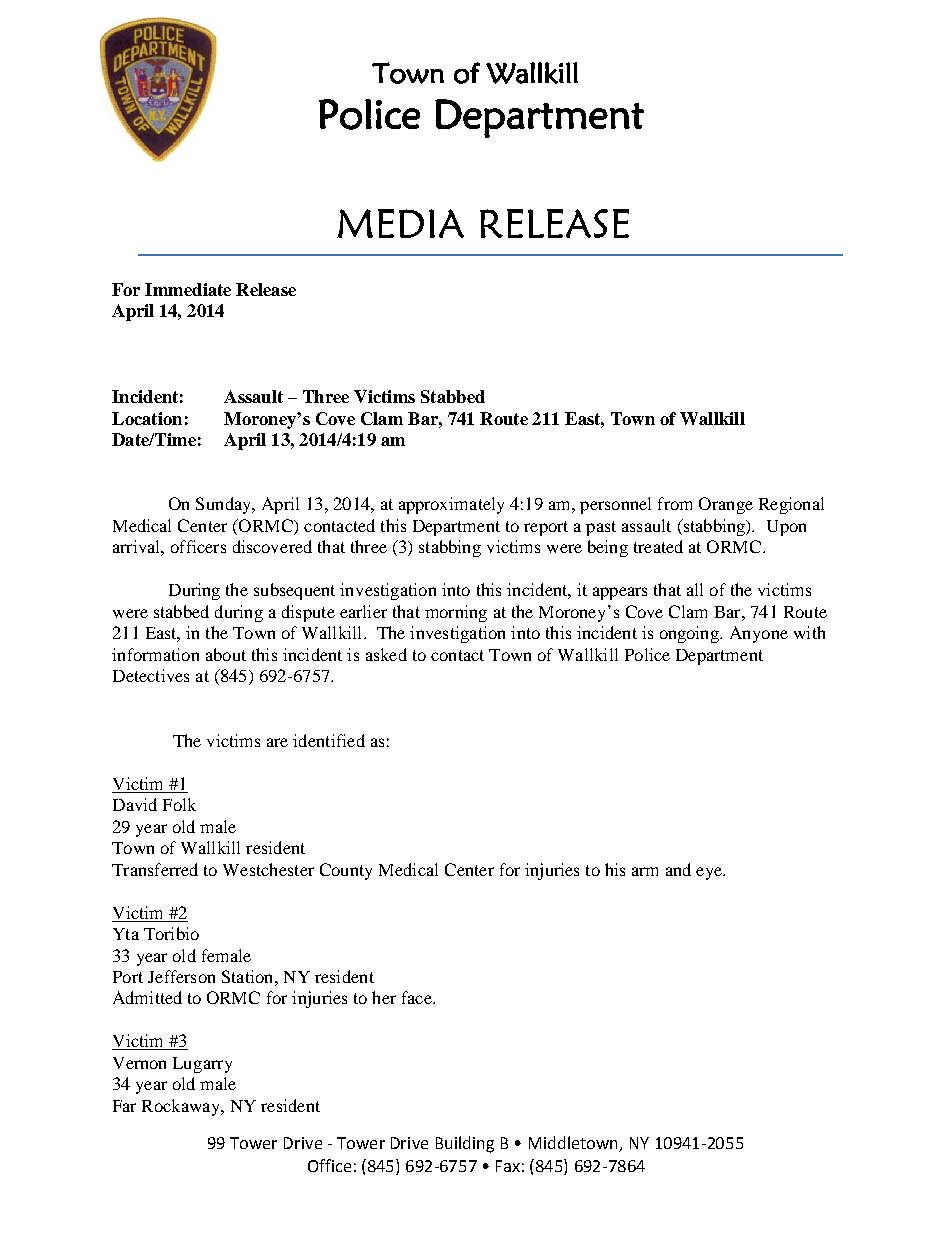 This page has height=1233, width=952. Describe the element at coordinates (147, 418) in the page. I see `Location` at that location.
